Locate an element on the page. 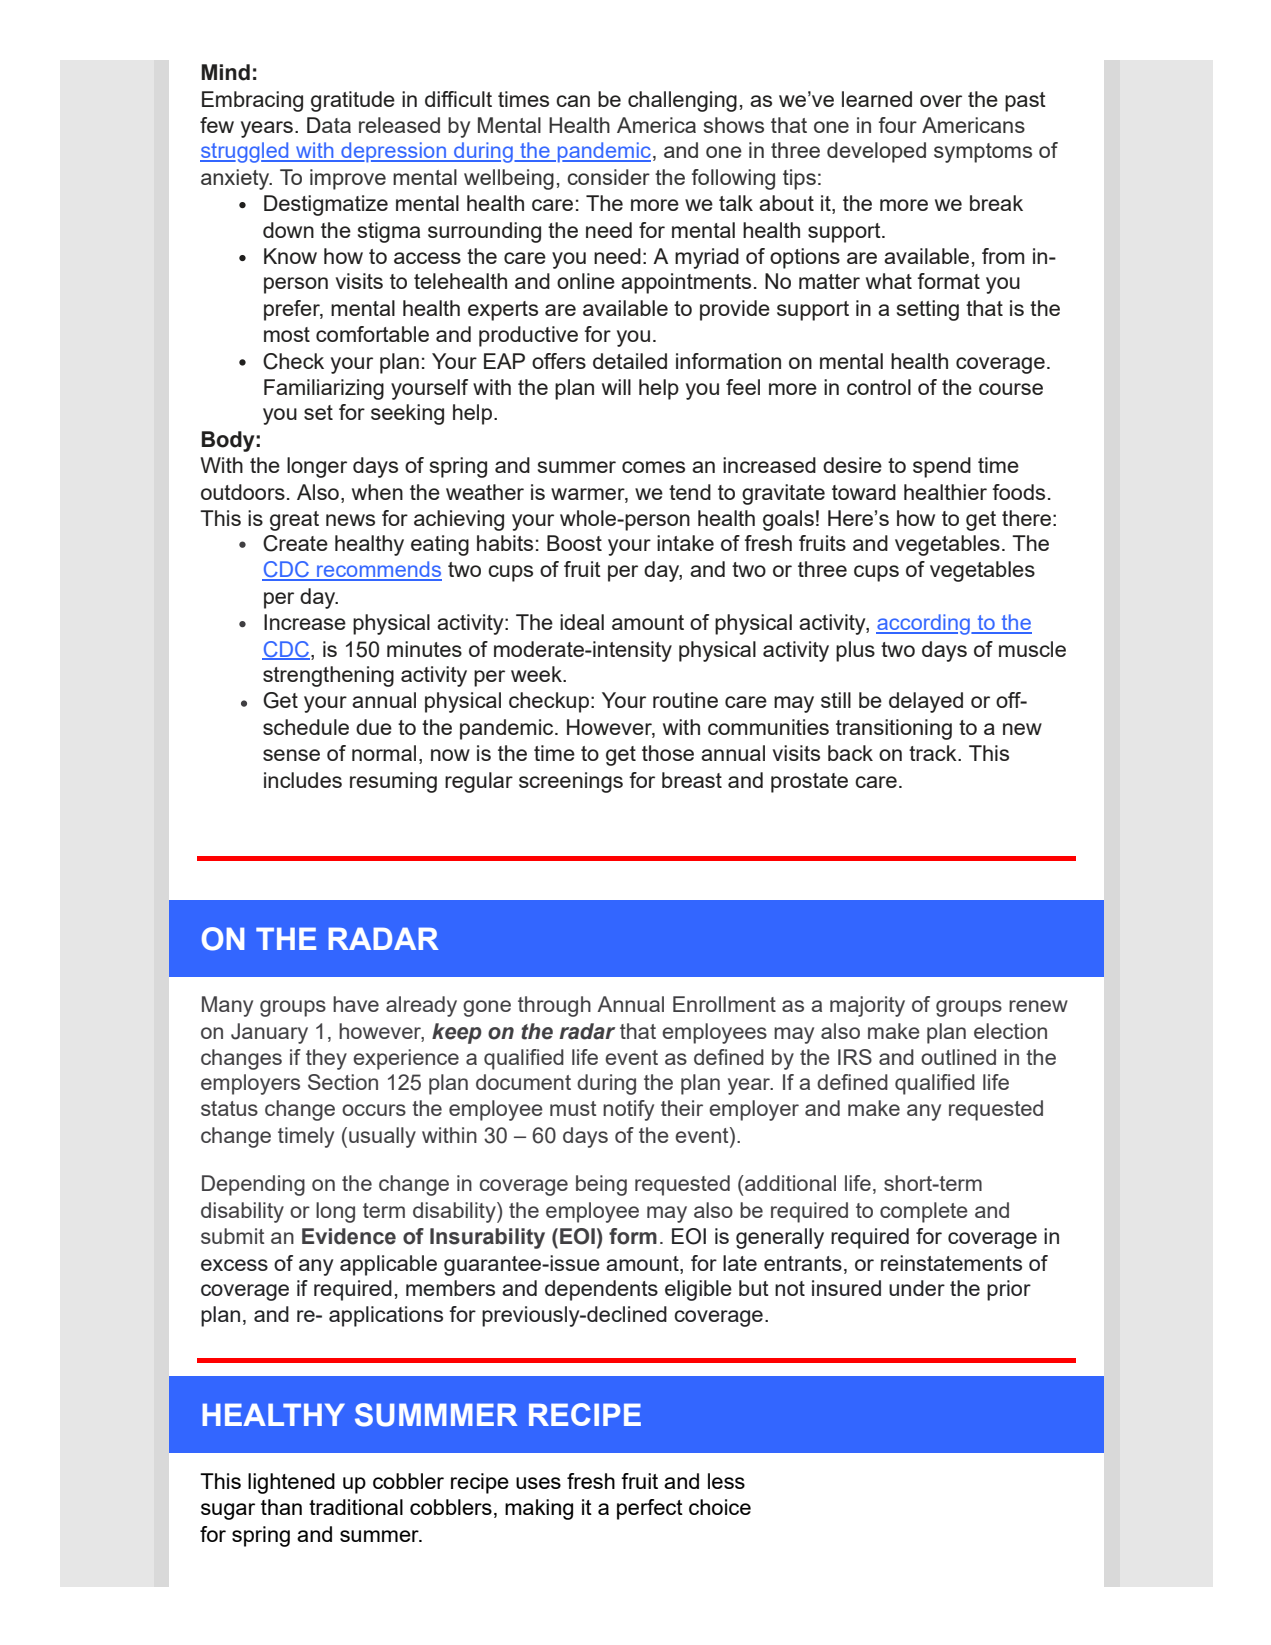 This page has height=1645, width=1271. Boost is located at coordinates (574, 543).
